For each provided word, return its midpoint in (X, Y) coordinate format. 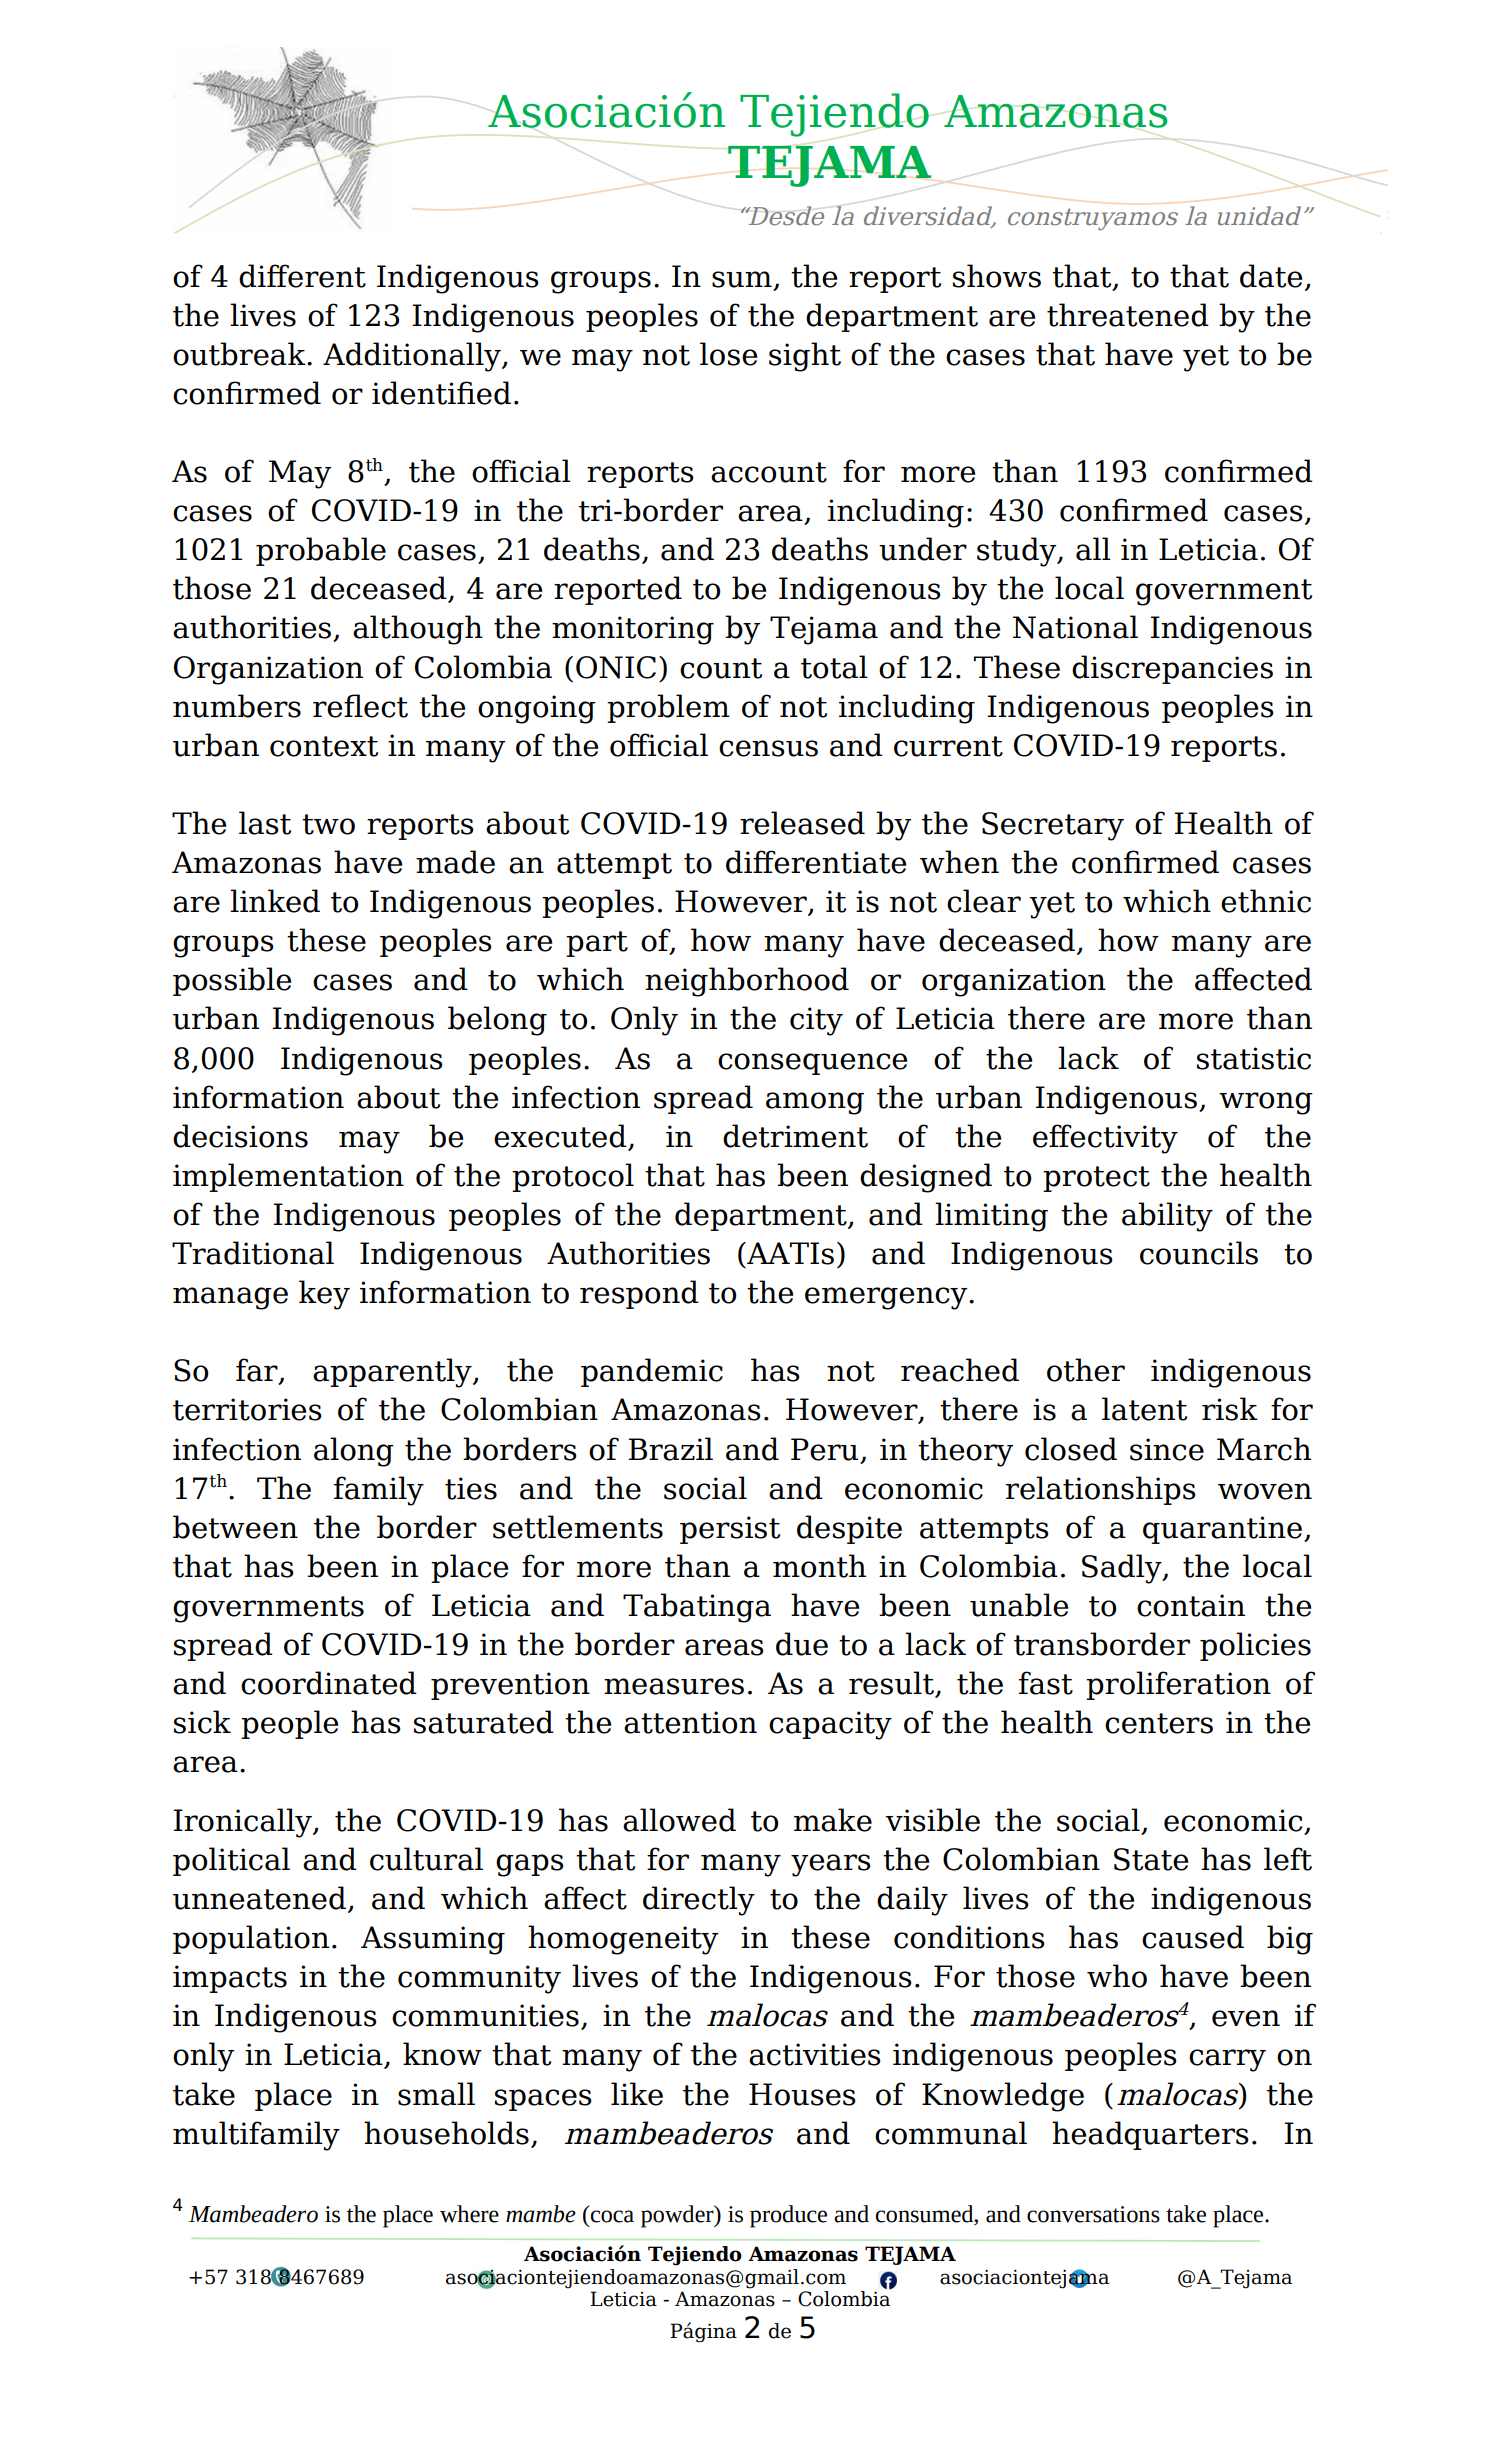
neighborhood (747, 982)
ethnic (1266, 901)
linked (275, 901)
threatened (1128, 315)
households (446, 2133)
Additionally (413, 357)
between (235, 1527)
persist (730, 1530)
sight (805, 357)
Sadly (1123, 1569)
